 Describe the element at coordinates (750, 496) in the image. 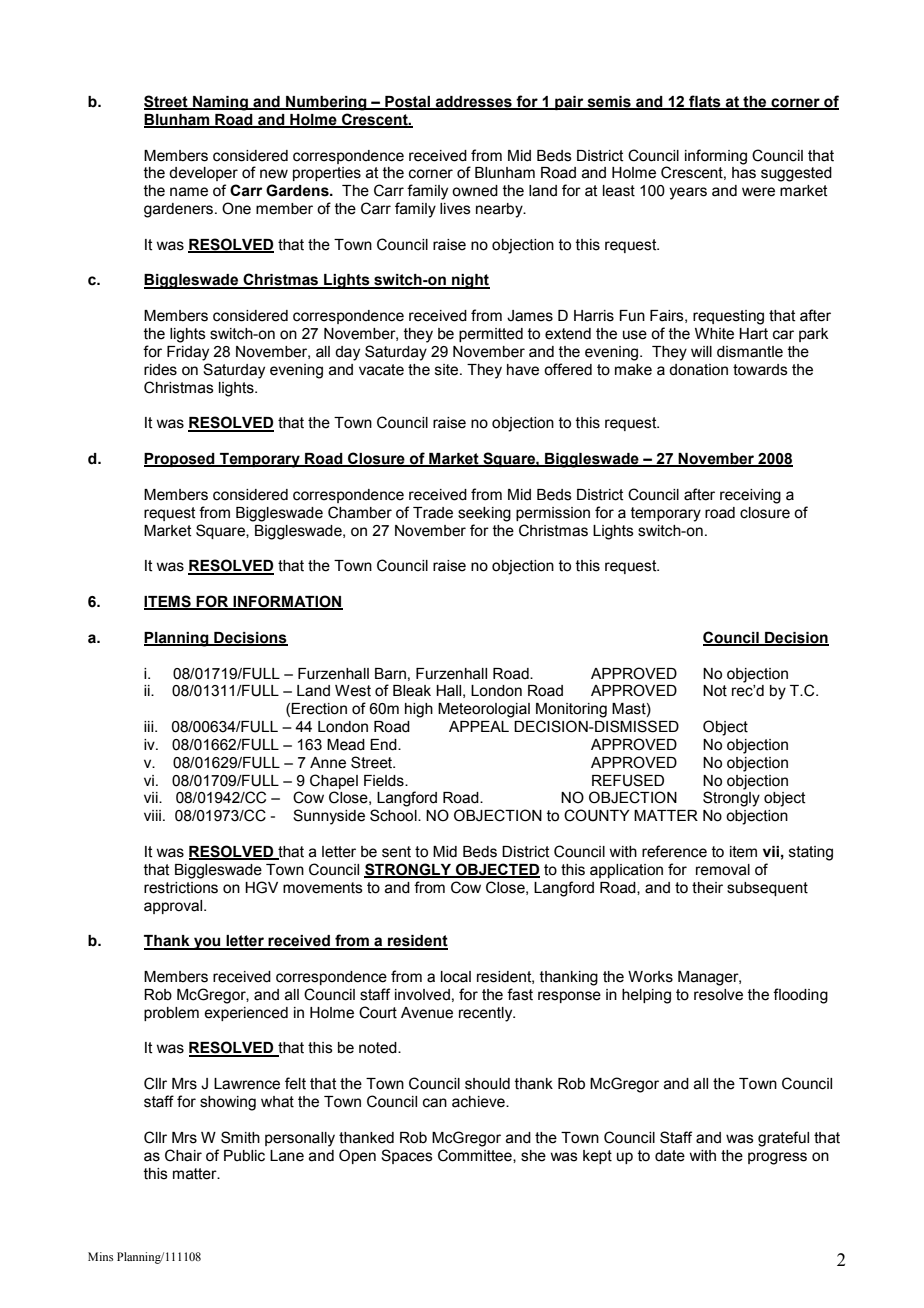

I see `receiving` at that location.
